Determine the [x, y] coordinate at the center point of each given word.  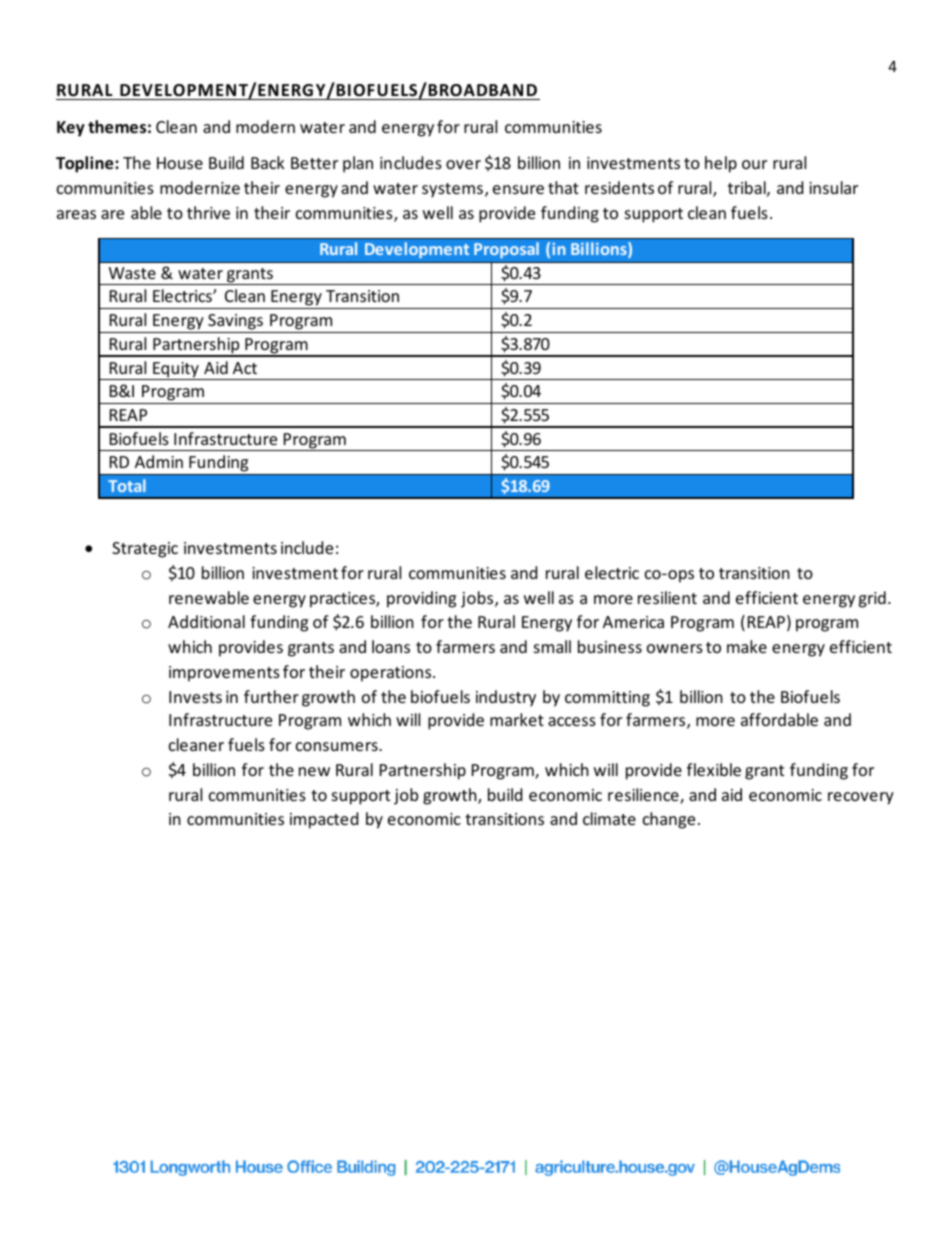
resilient [667, 597]
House [180, 163]
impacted [324, 820]
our [754, 164]
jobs [478, 599]
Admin [159, 461]
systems [452, 190]
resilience [644, 796]
